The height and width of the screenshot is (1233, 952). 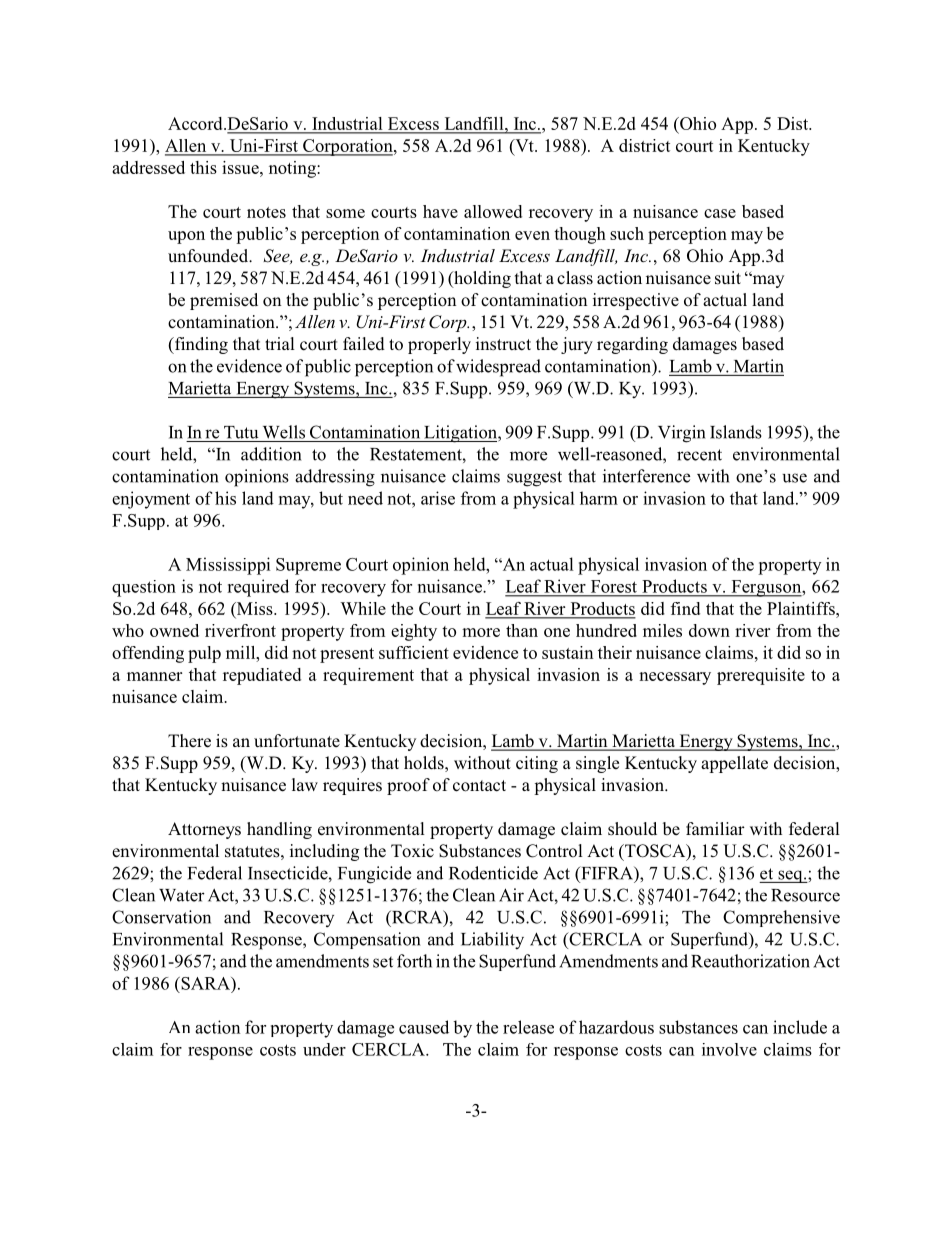 I want to click on eighty, so click(x=414, y=632).
